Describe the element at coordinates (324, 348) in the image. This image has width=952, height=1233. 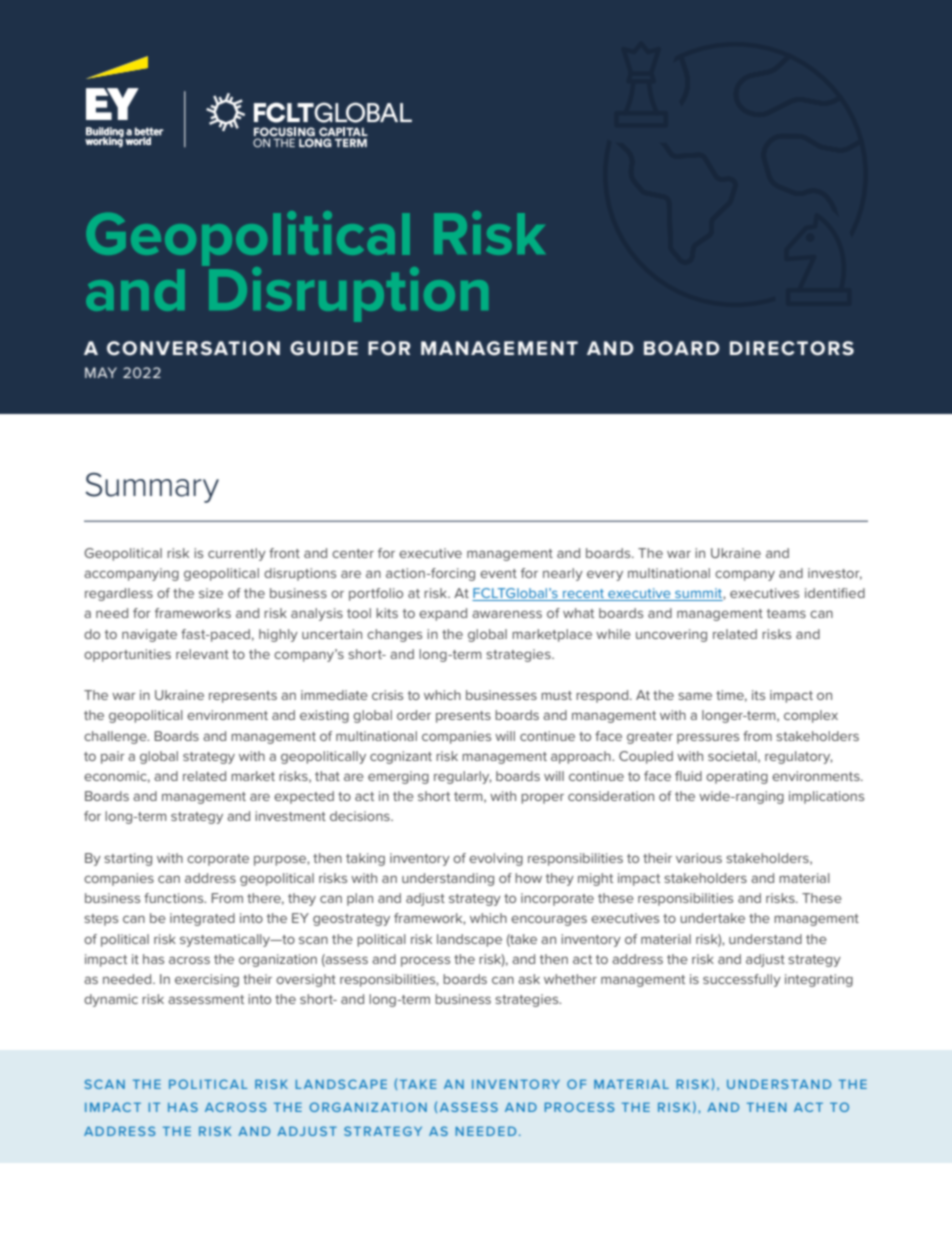
I see `GUIDE` at that location.
